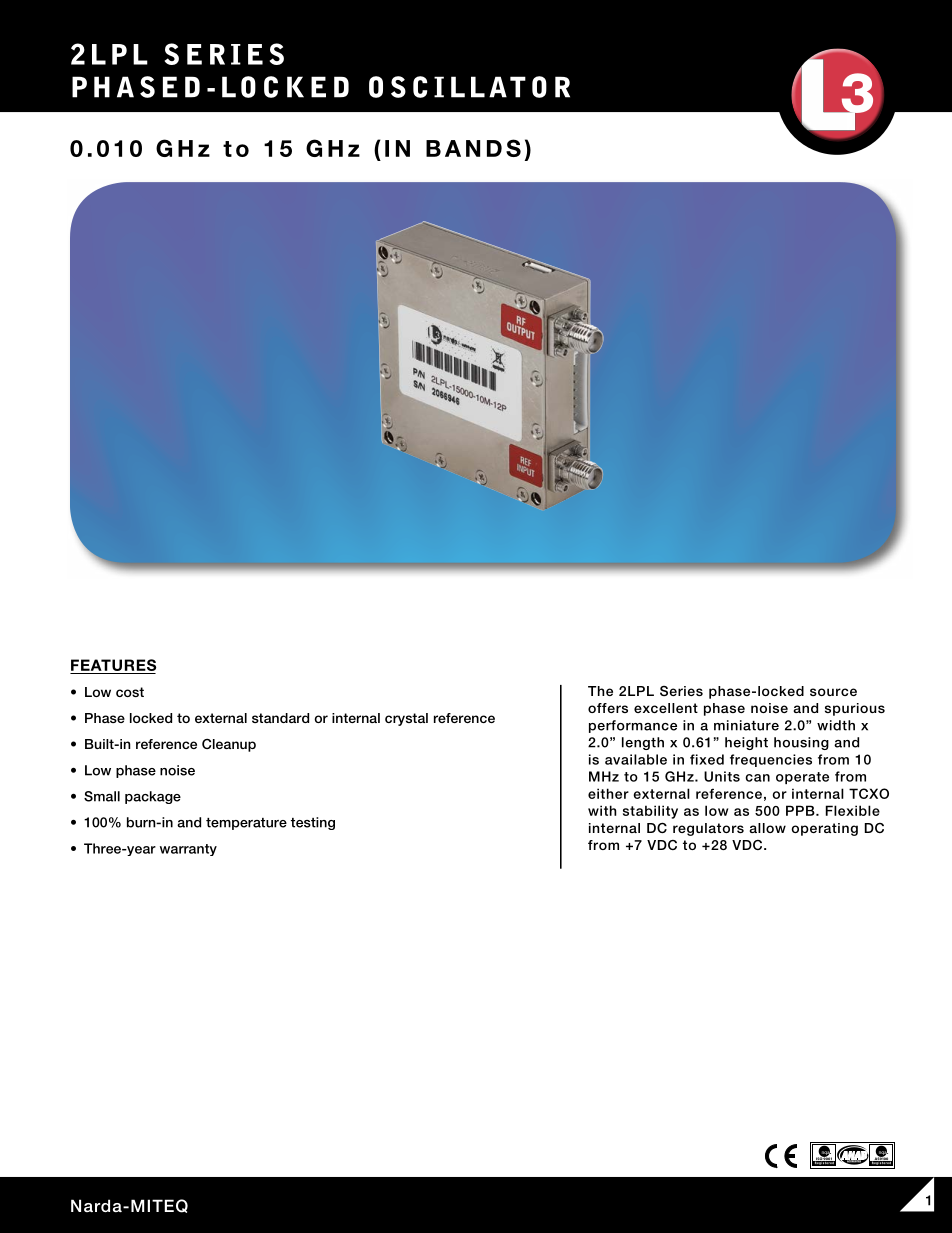 The height and width of the screenshot is (1233, 952). I want to click on warranty, so click(188, 850).
